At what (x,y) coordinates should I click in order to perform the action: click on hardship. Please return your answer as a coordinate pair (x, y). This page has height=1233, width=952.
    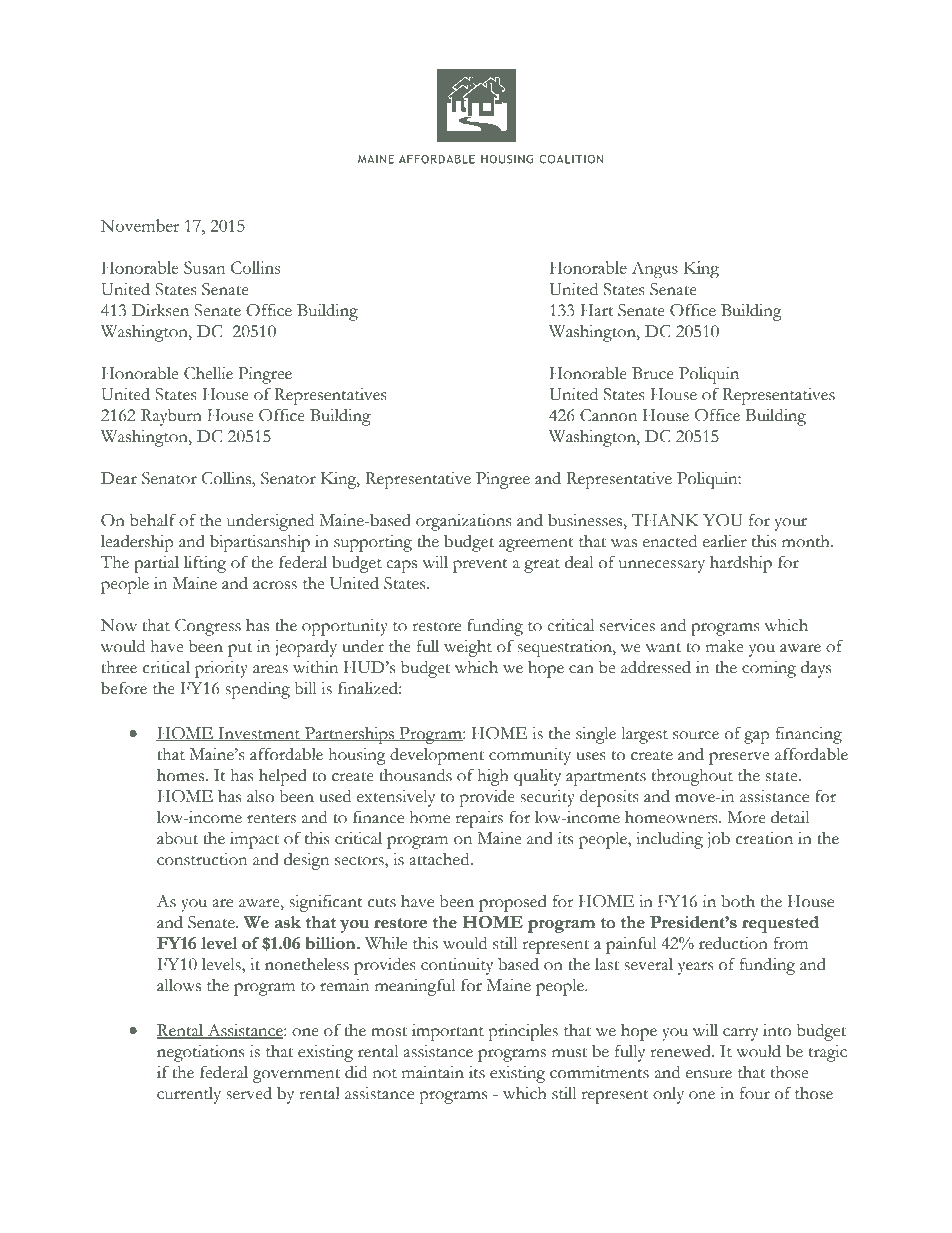
    Looking at the image, I should click on (741, 564).
